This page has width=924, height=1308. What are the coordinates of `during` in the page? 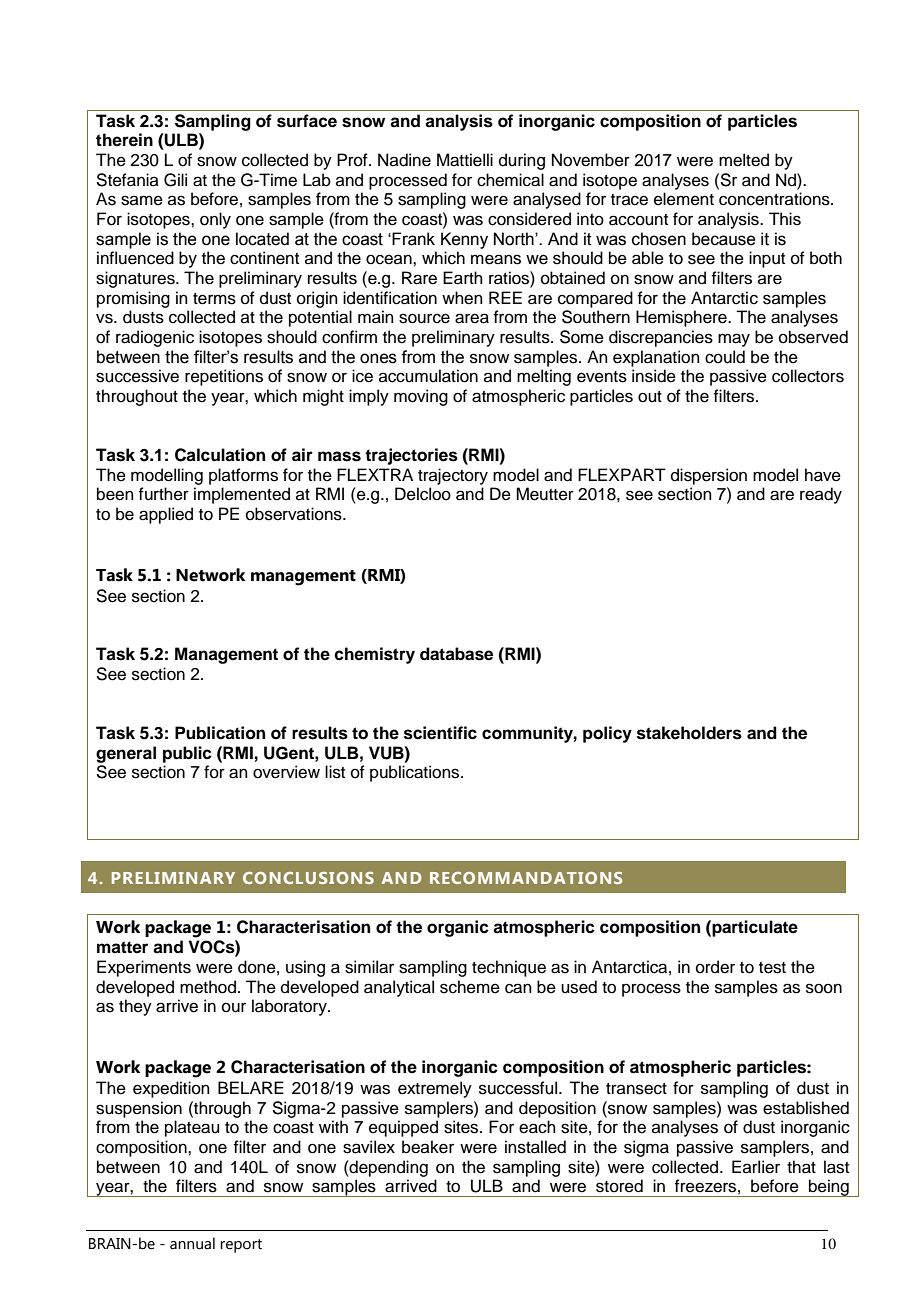 It's located at (522, 161).
